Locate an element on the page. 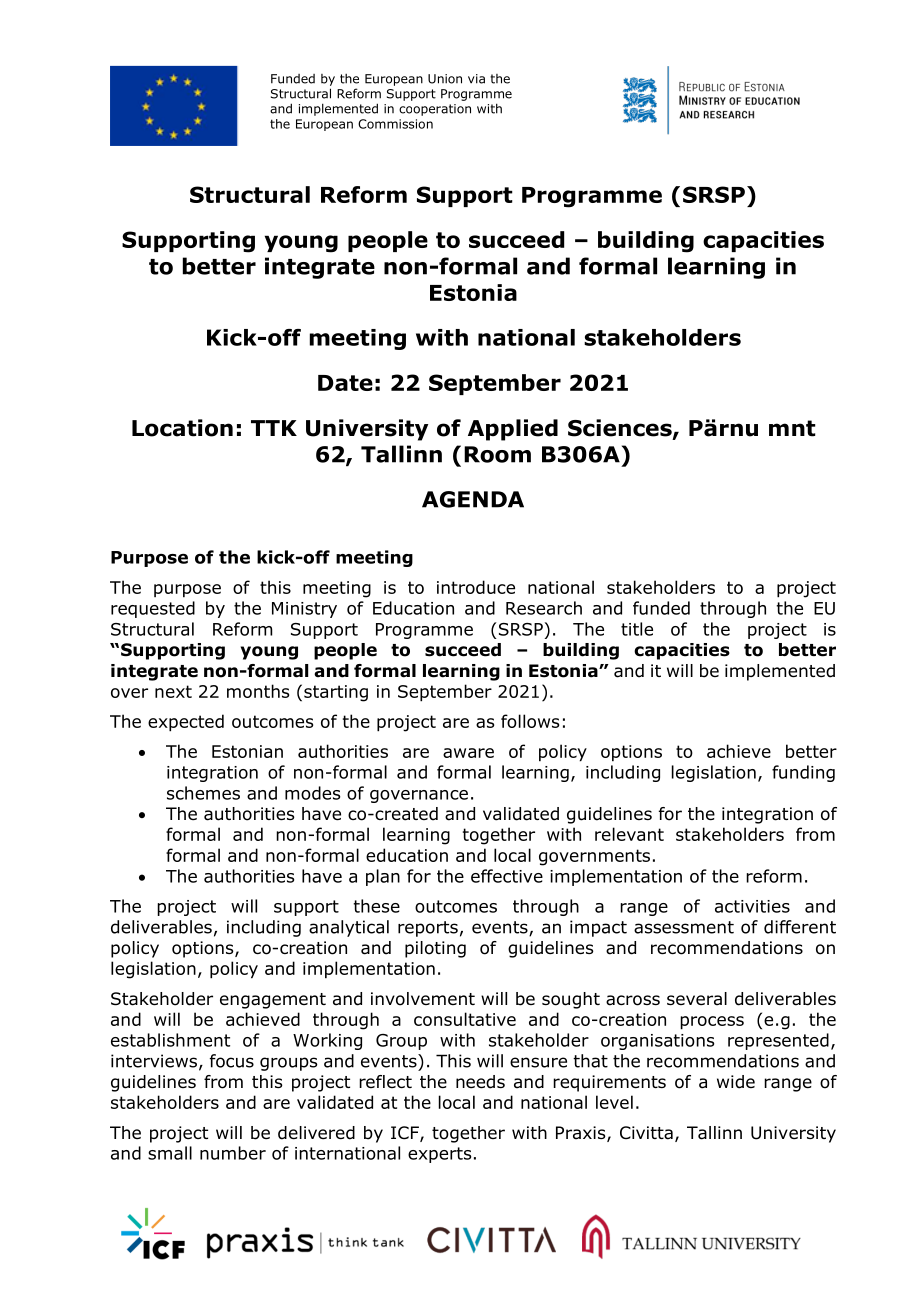 This page has width=924, height=1308. Room is located at coordinates (497, 454).
